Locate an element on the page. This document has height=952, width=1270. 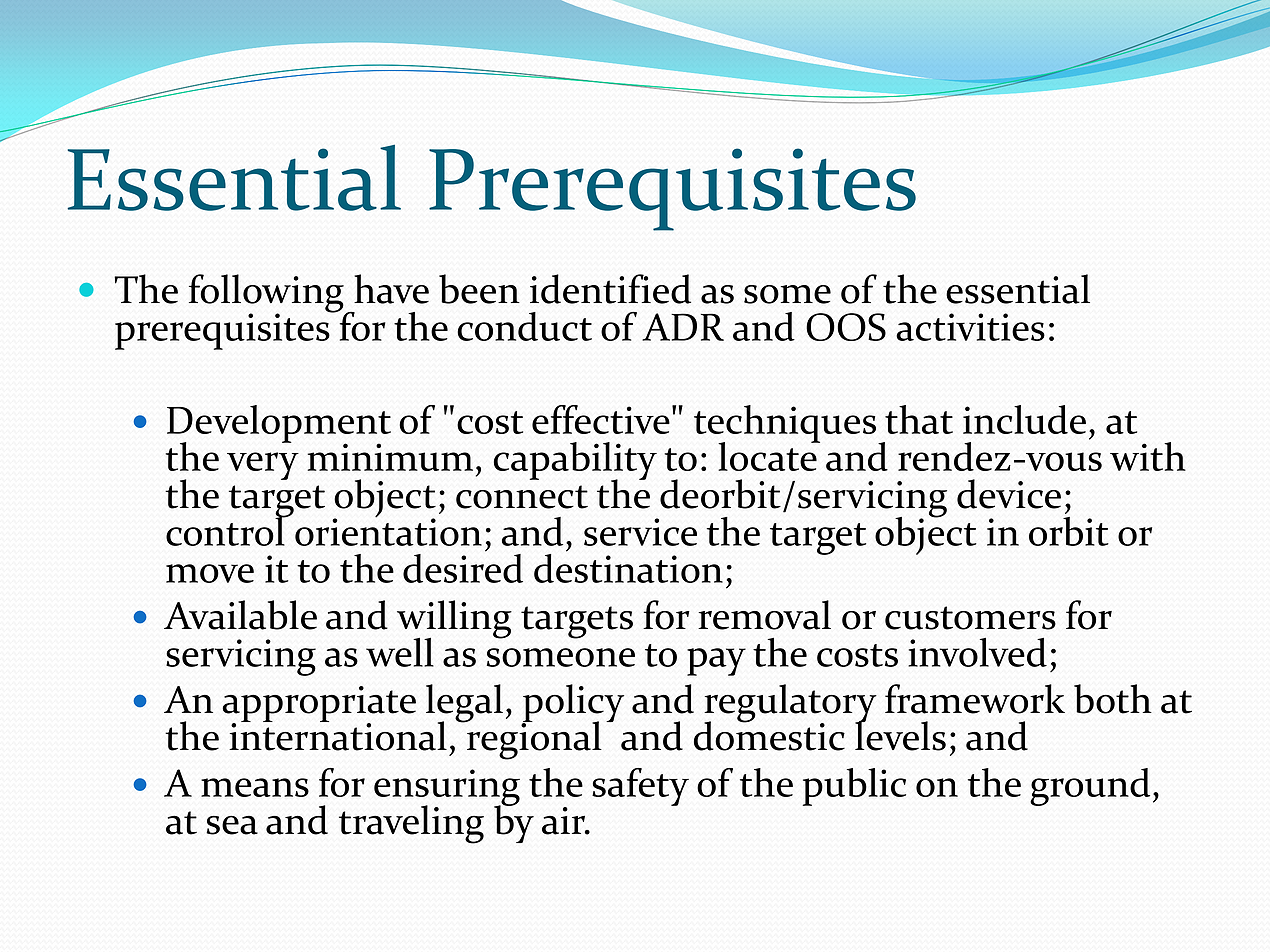
safety is located at coordinates (640, 787).
